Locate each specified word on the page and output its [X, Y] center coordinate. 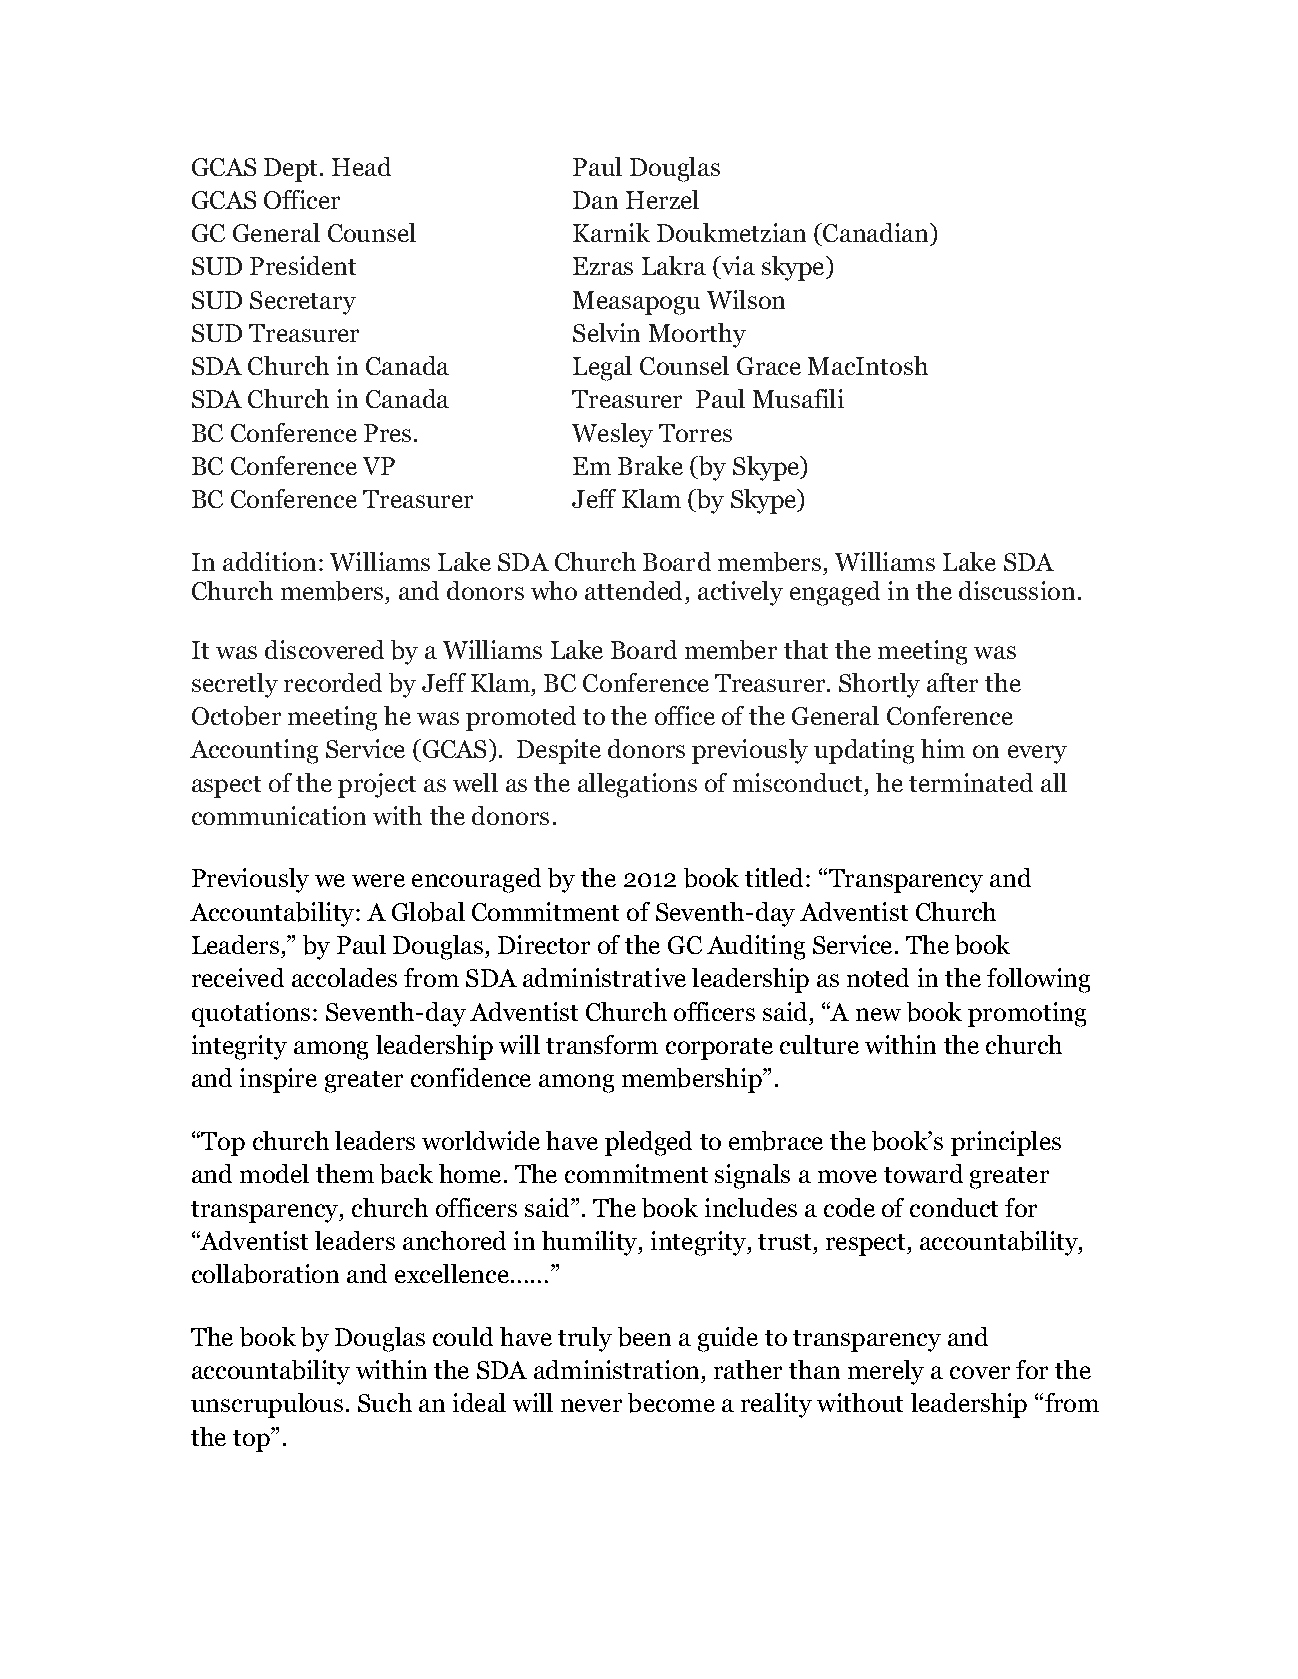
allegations [637, 785]
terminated [971, 782]
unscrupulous [267, 1405]
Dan [595, 200]
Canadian [876, 232]
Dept [290, 170]
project [377, 785]
